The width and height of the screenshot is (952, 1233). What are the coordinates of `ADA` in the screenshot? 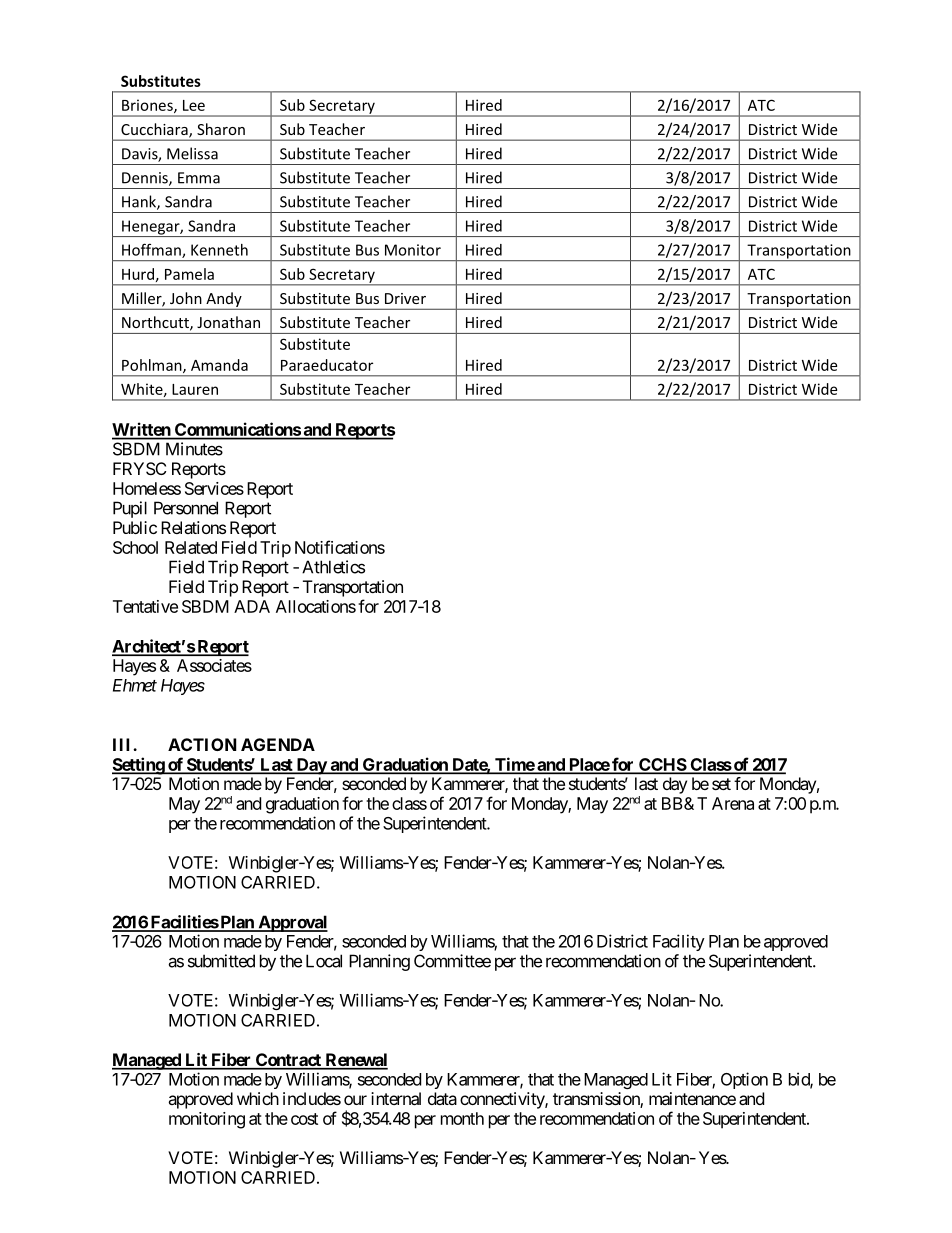 It's located at (252, 606).
